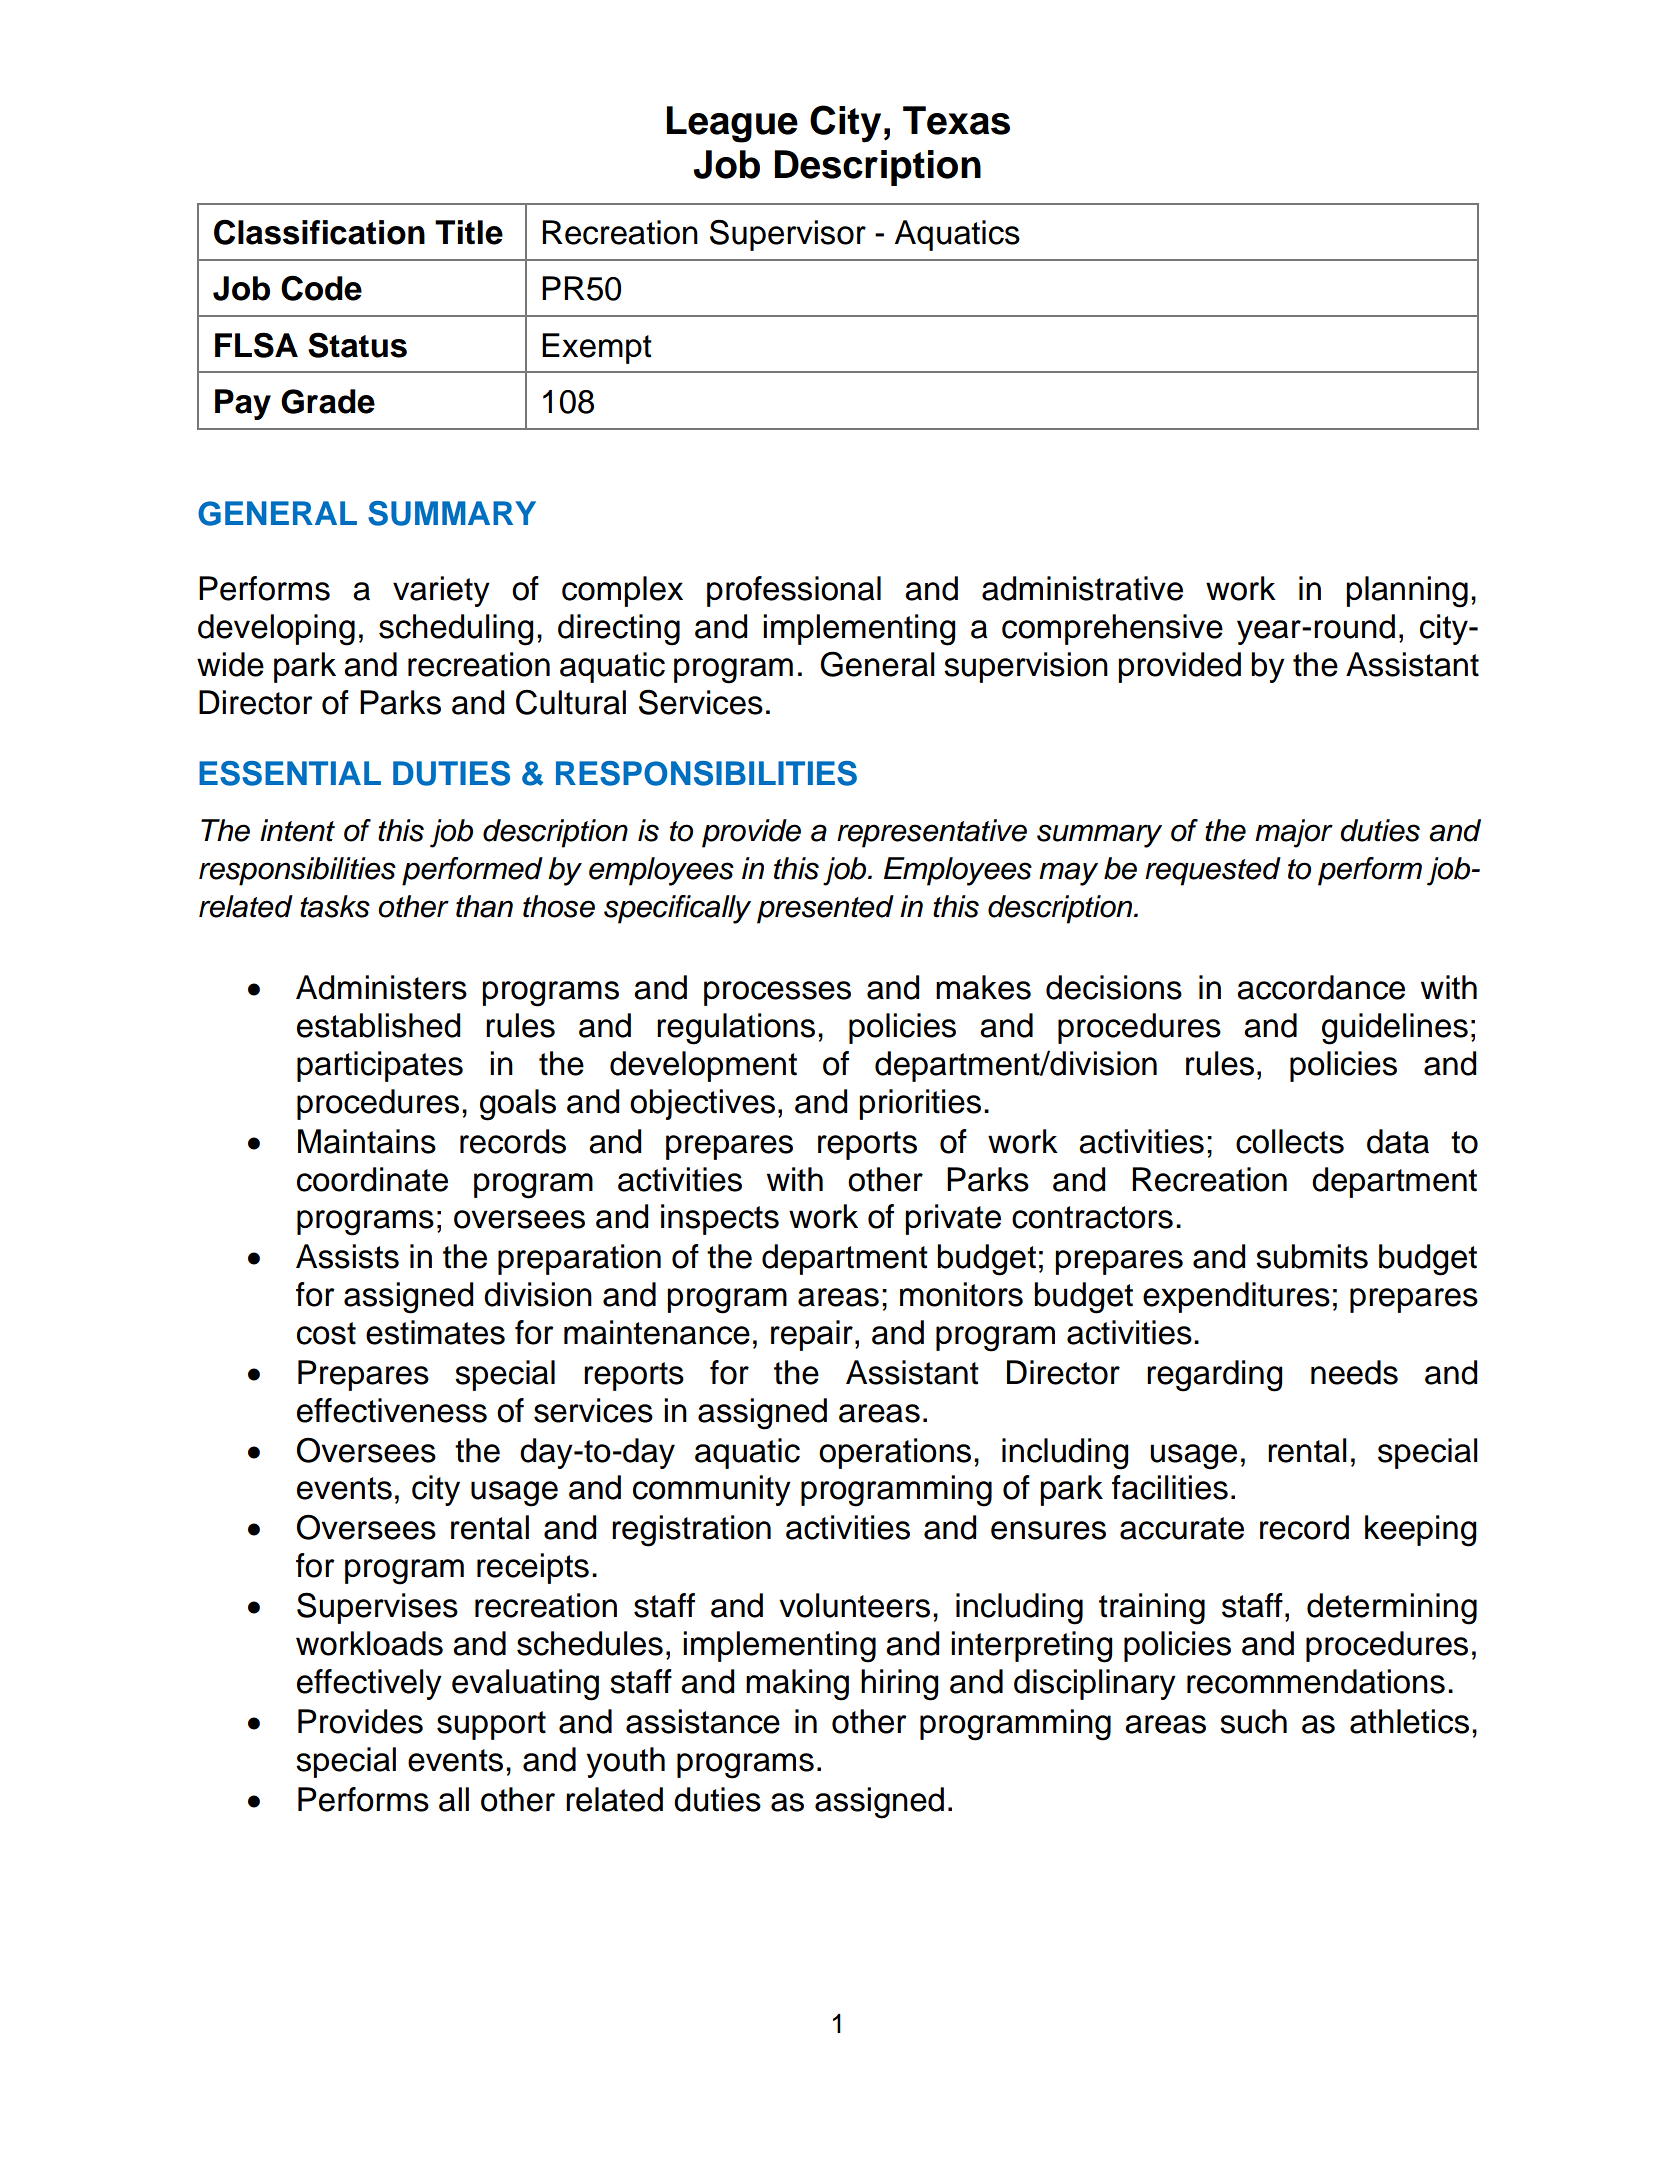  I want to click on professional, so click(794, 591).
